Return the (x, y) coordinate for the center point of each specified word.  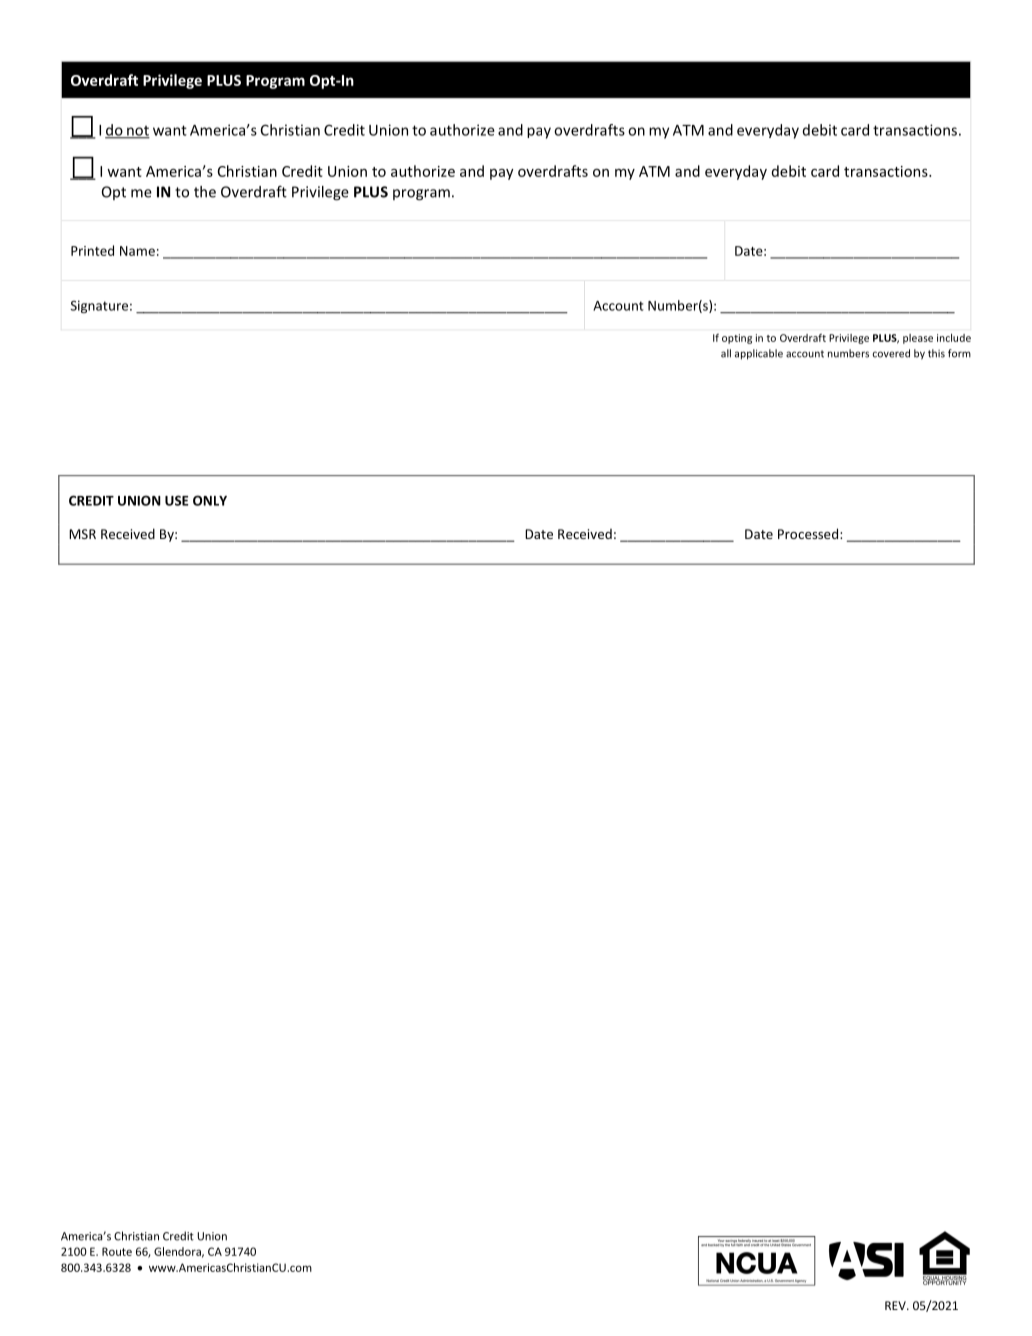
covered (891, 353)
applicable (759, 354)
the (205, 192)
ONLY (210, 500)
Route (117, 1251)
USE (176, 500)
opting (737, 339)
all (726, 353)
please (918, 339)
